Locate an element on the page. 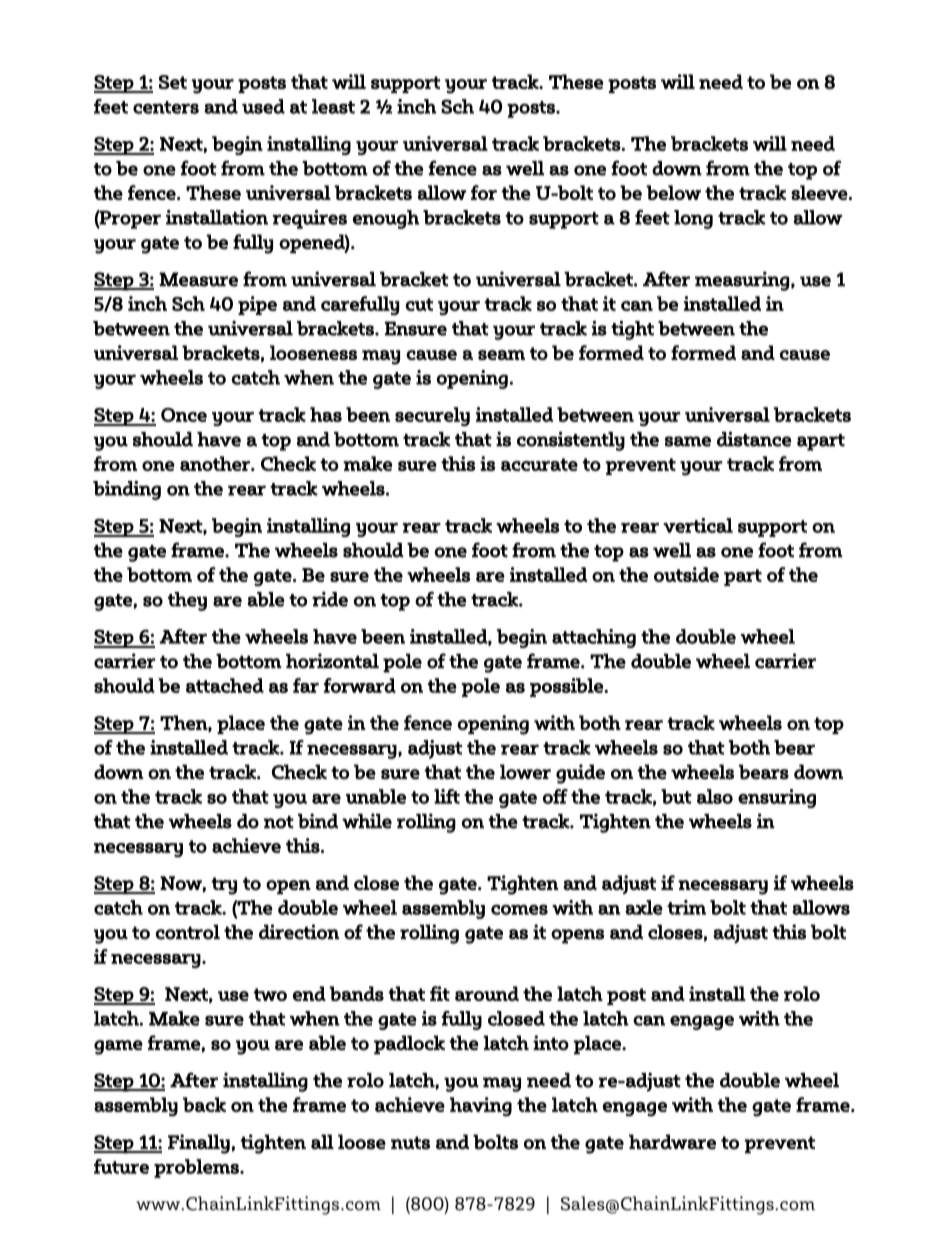  lift is located at coordinates (447, 796).
